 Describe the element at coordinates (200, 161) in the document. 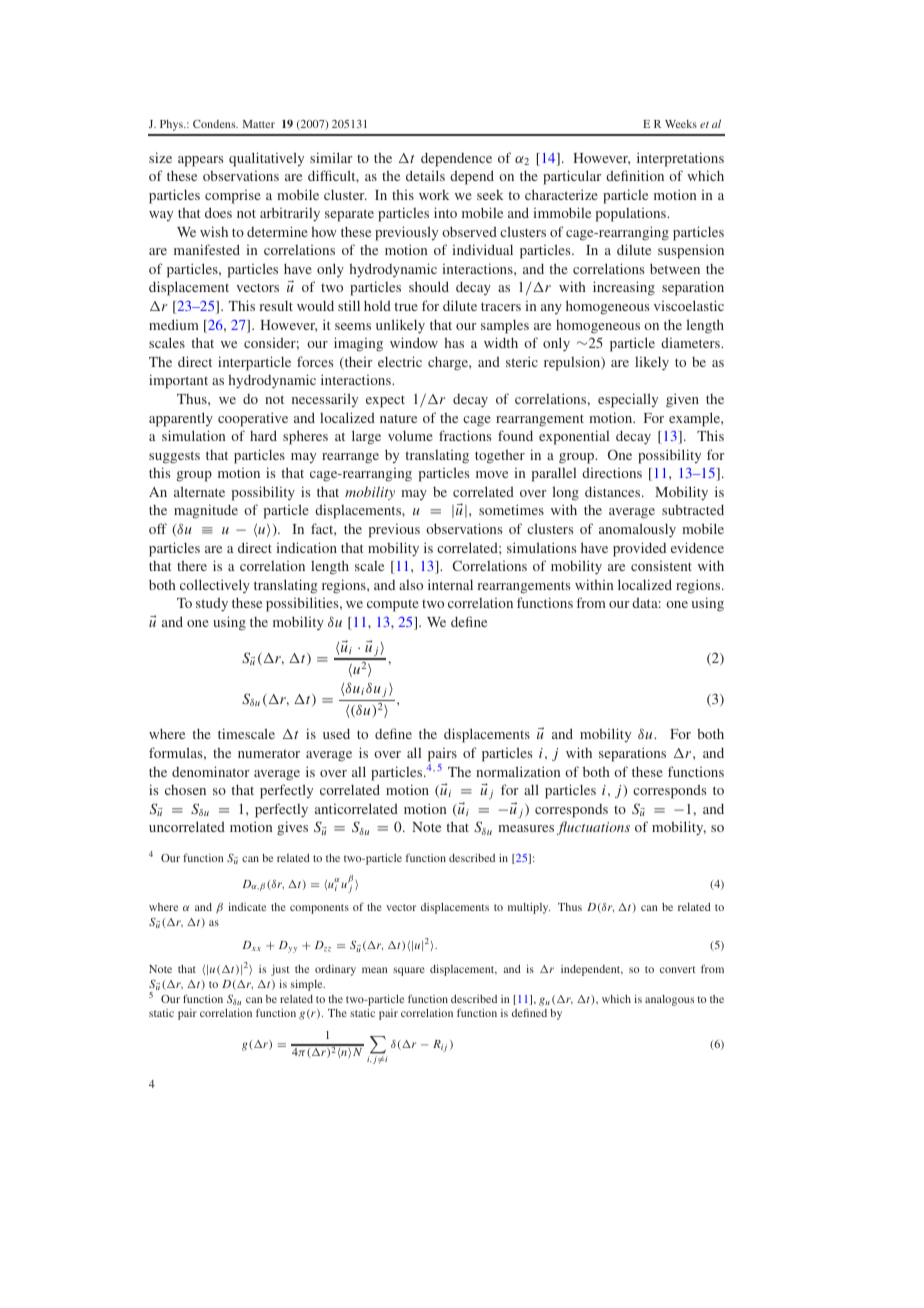

I see `appears` at that location.
